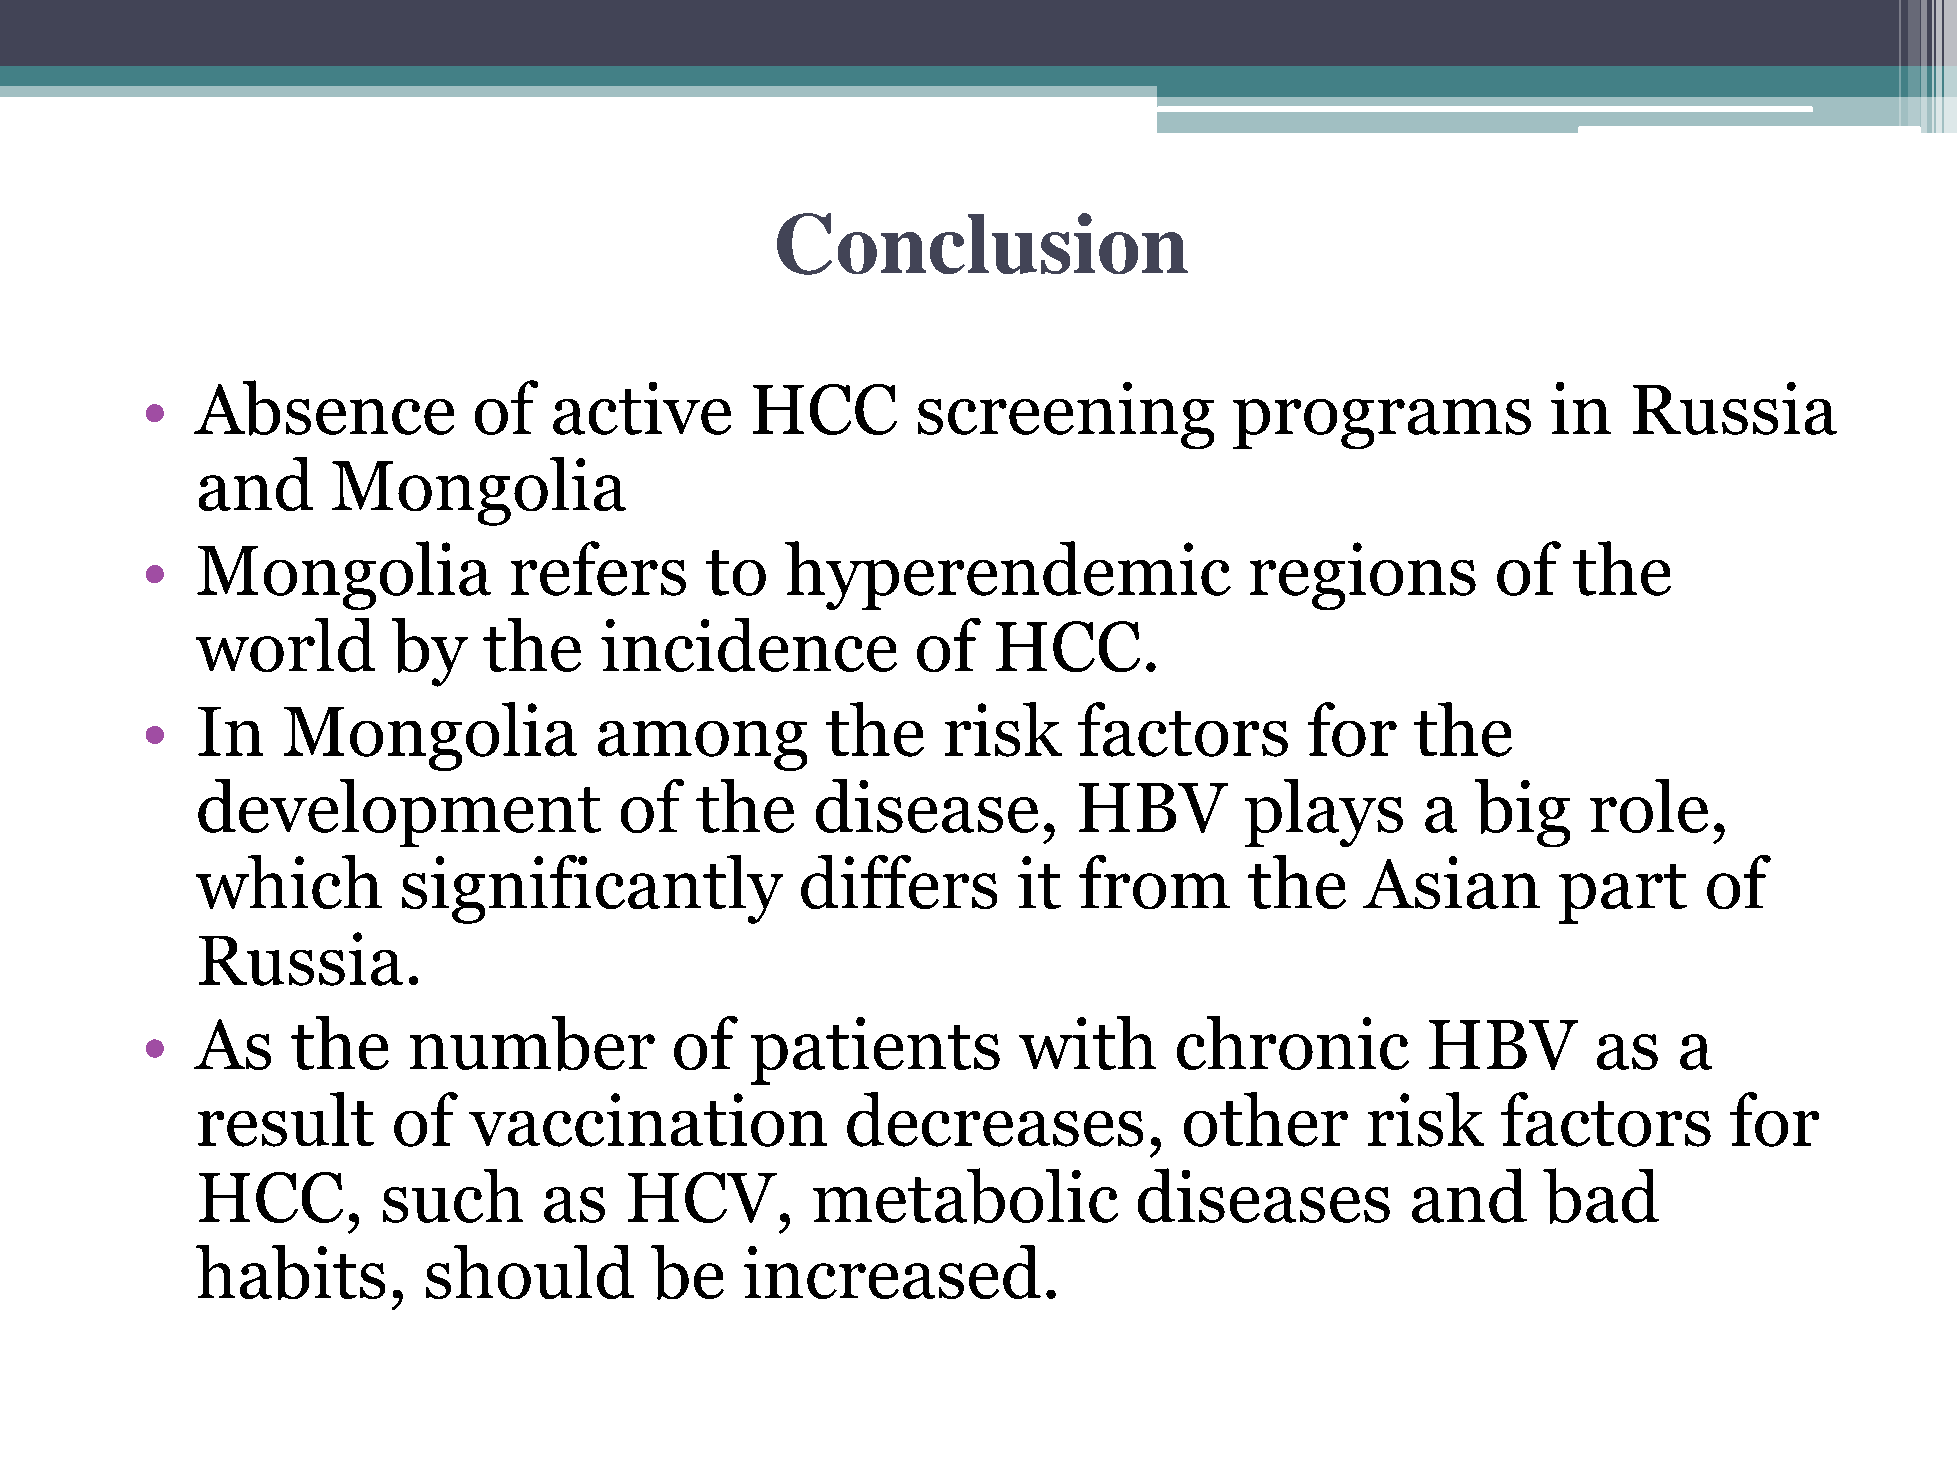 This screenshot has height=1468, width=1957. Describe the element at coordinates (892, 1272) in the screenshot. I see `increased` at that location.
